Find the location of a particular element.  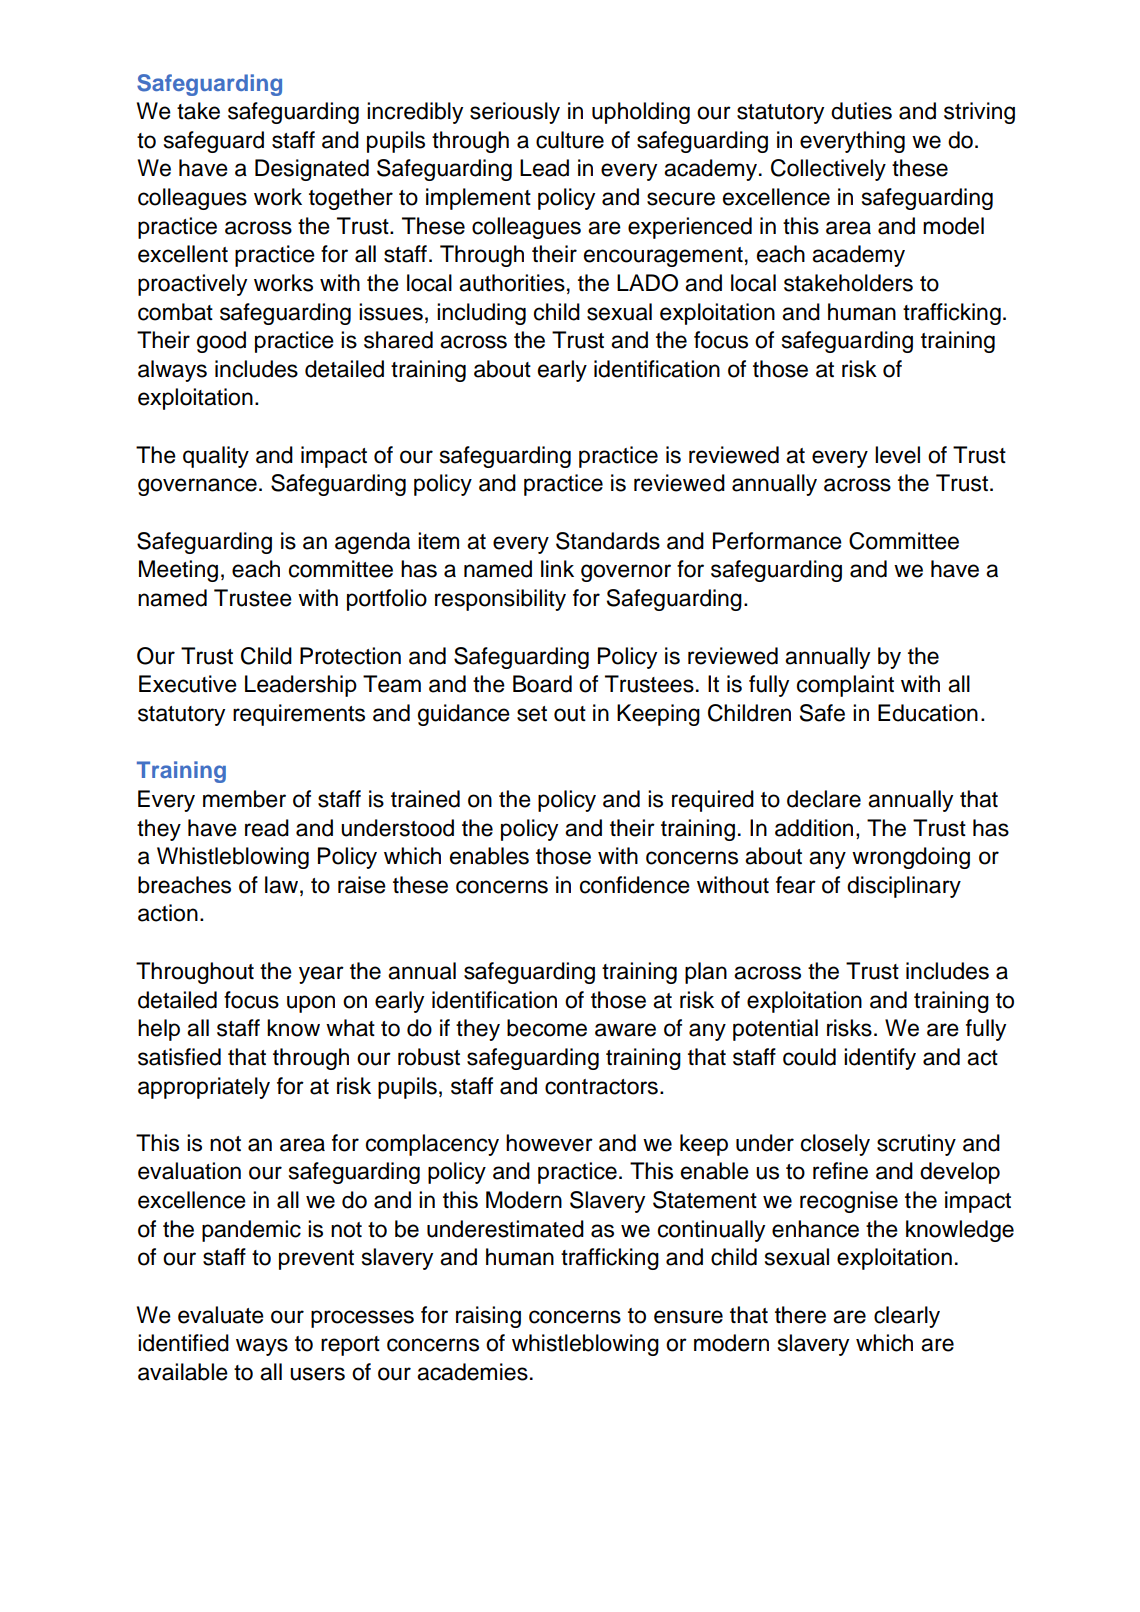

Education is located at coordinates (928, 713).
